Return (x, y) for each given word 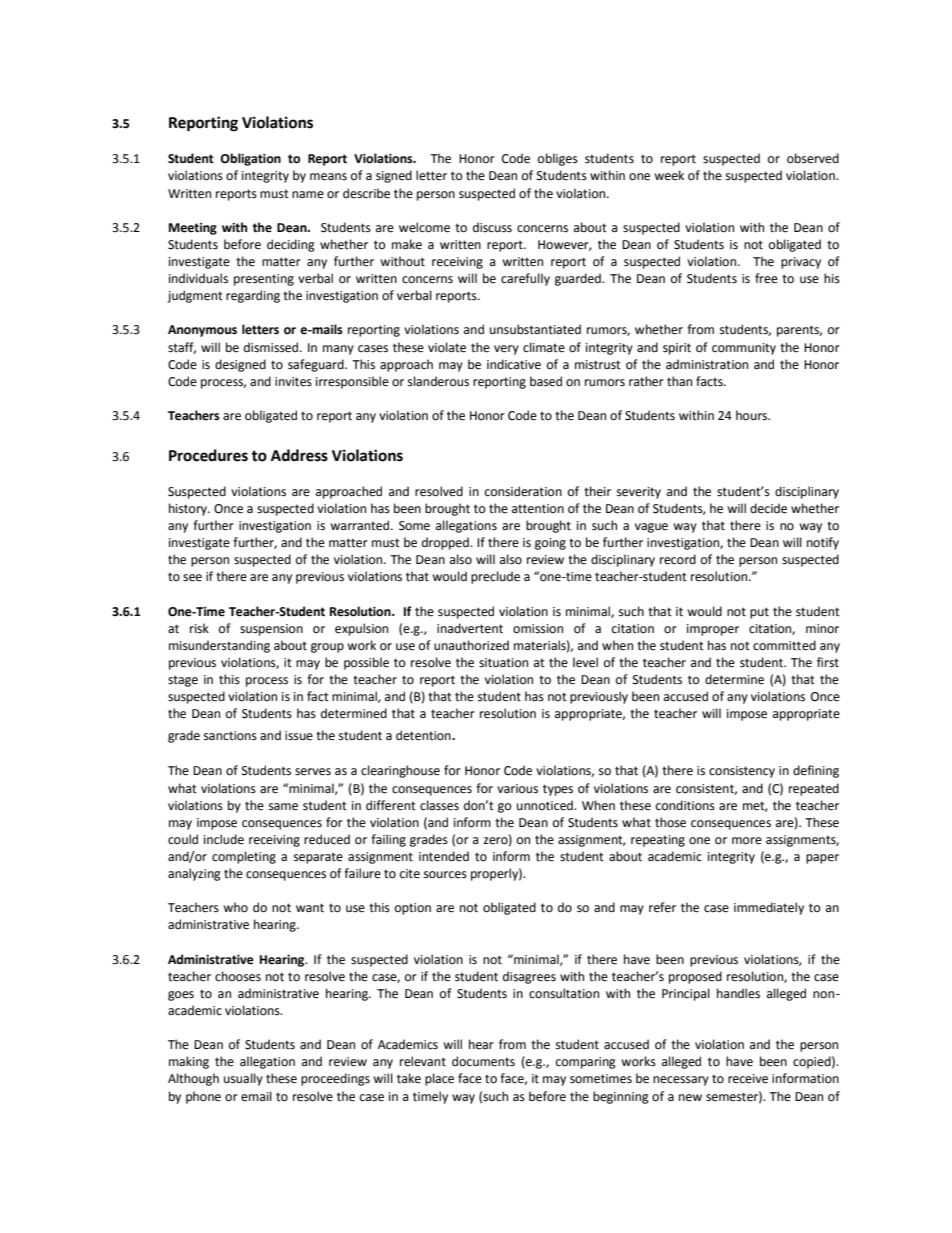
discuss (492, 227)
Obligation (250, 159)
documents (483, 1061)
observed (813, 158)
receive (748, 1079)
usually (243, 1079)
